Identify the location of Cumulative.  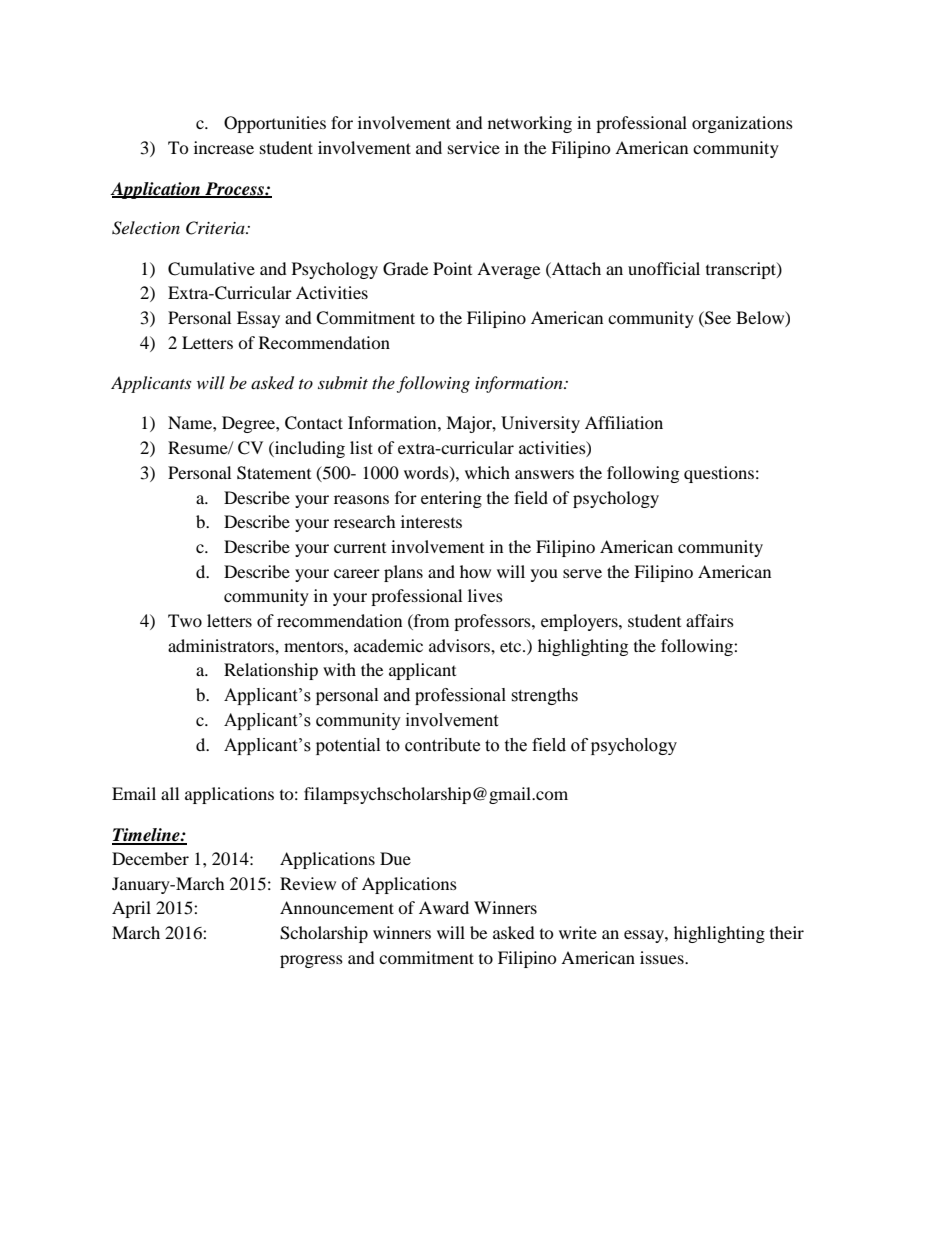
(211, 269).
